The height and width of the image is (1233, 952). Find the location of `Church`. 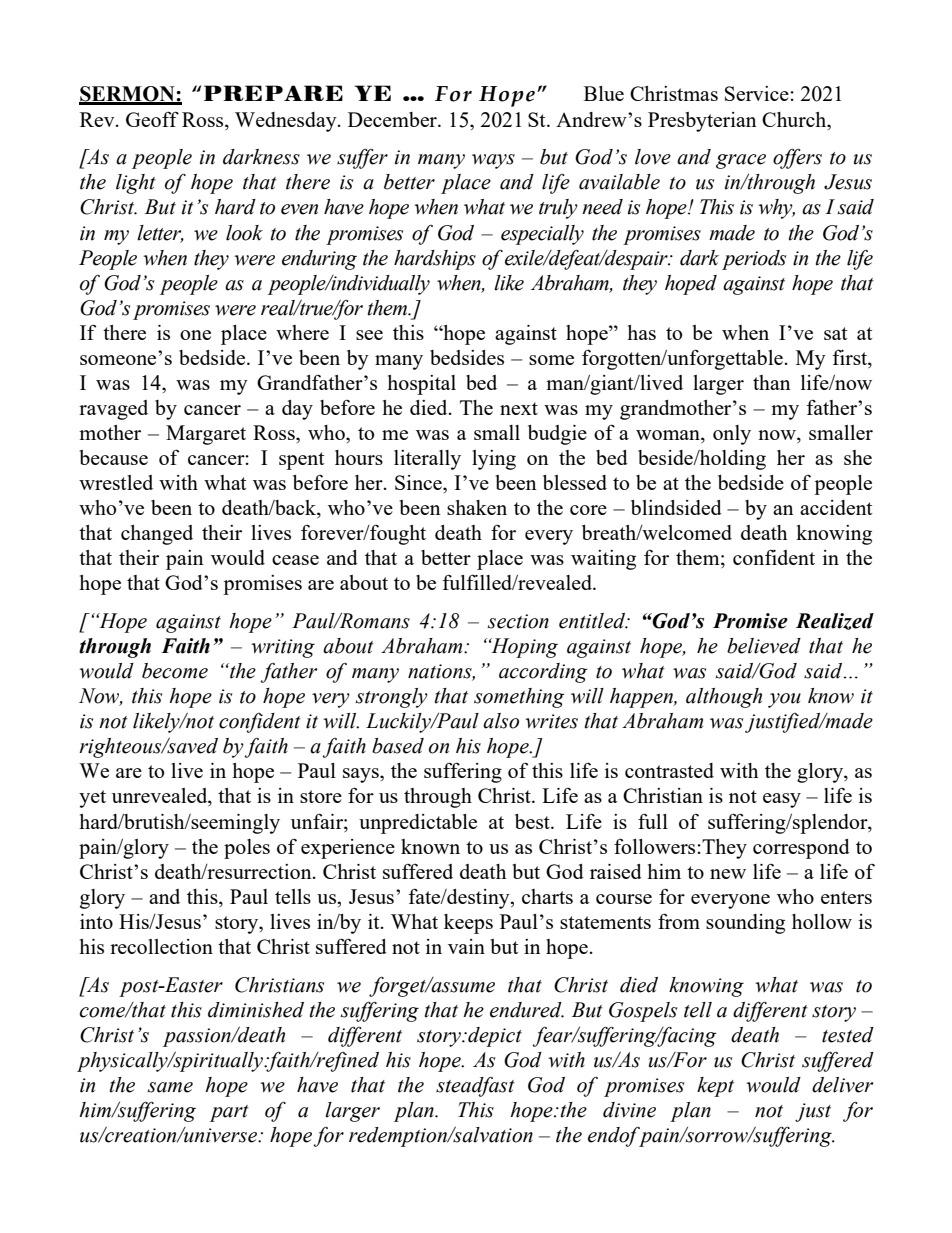

Church is located at coordinates (795, 119).
